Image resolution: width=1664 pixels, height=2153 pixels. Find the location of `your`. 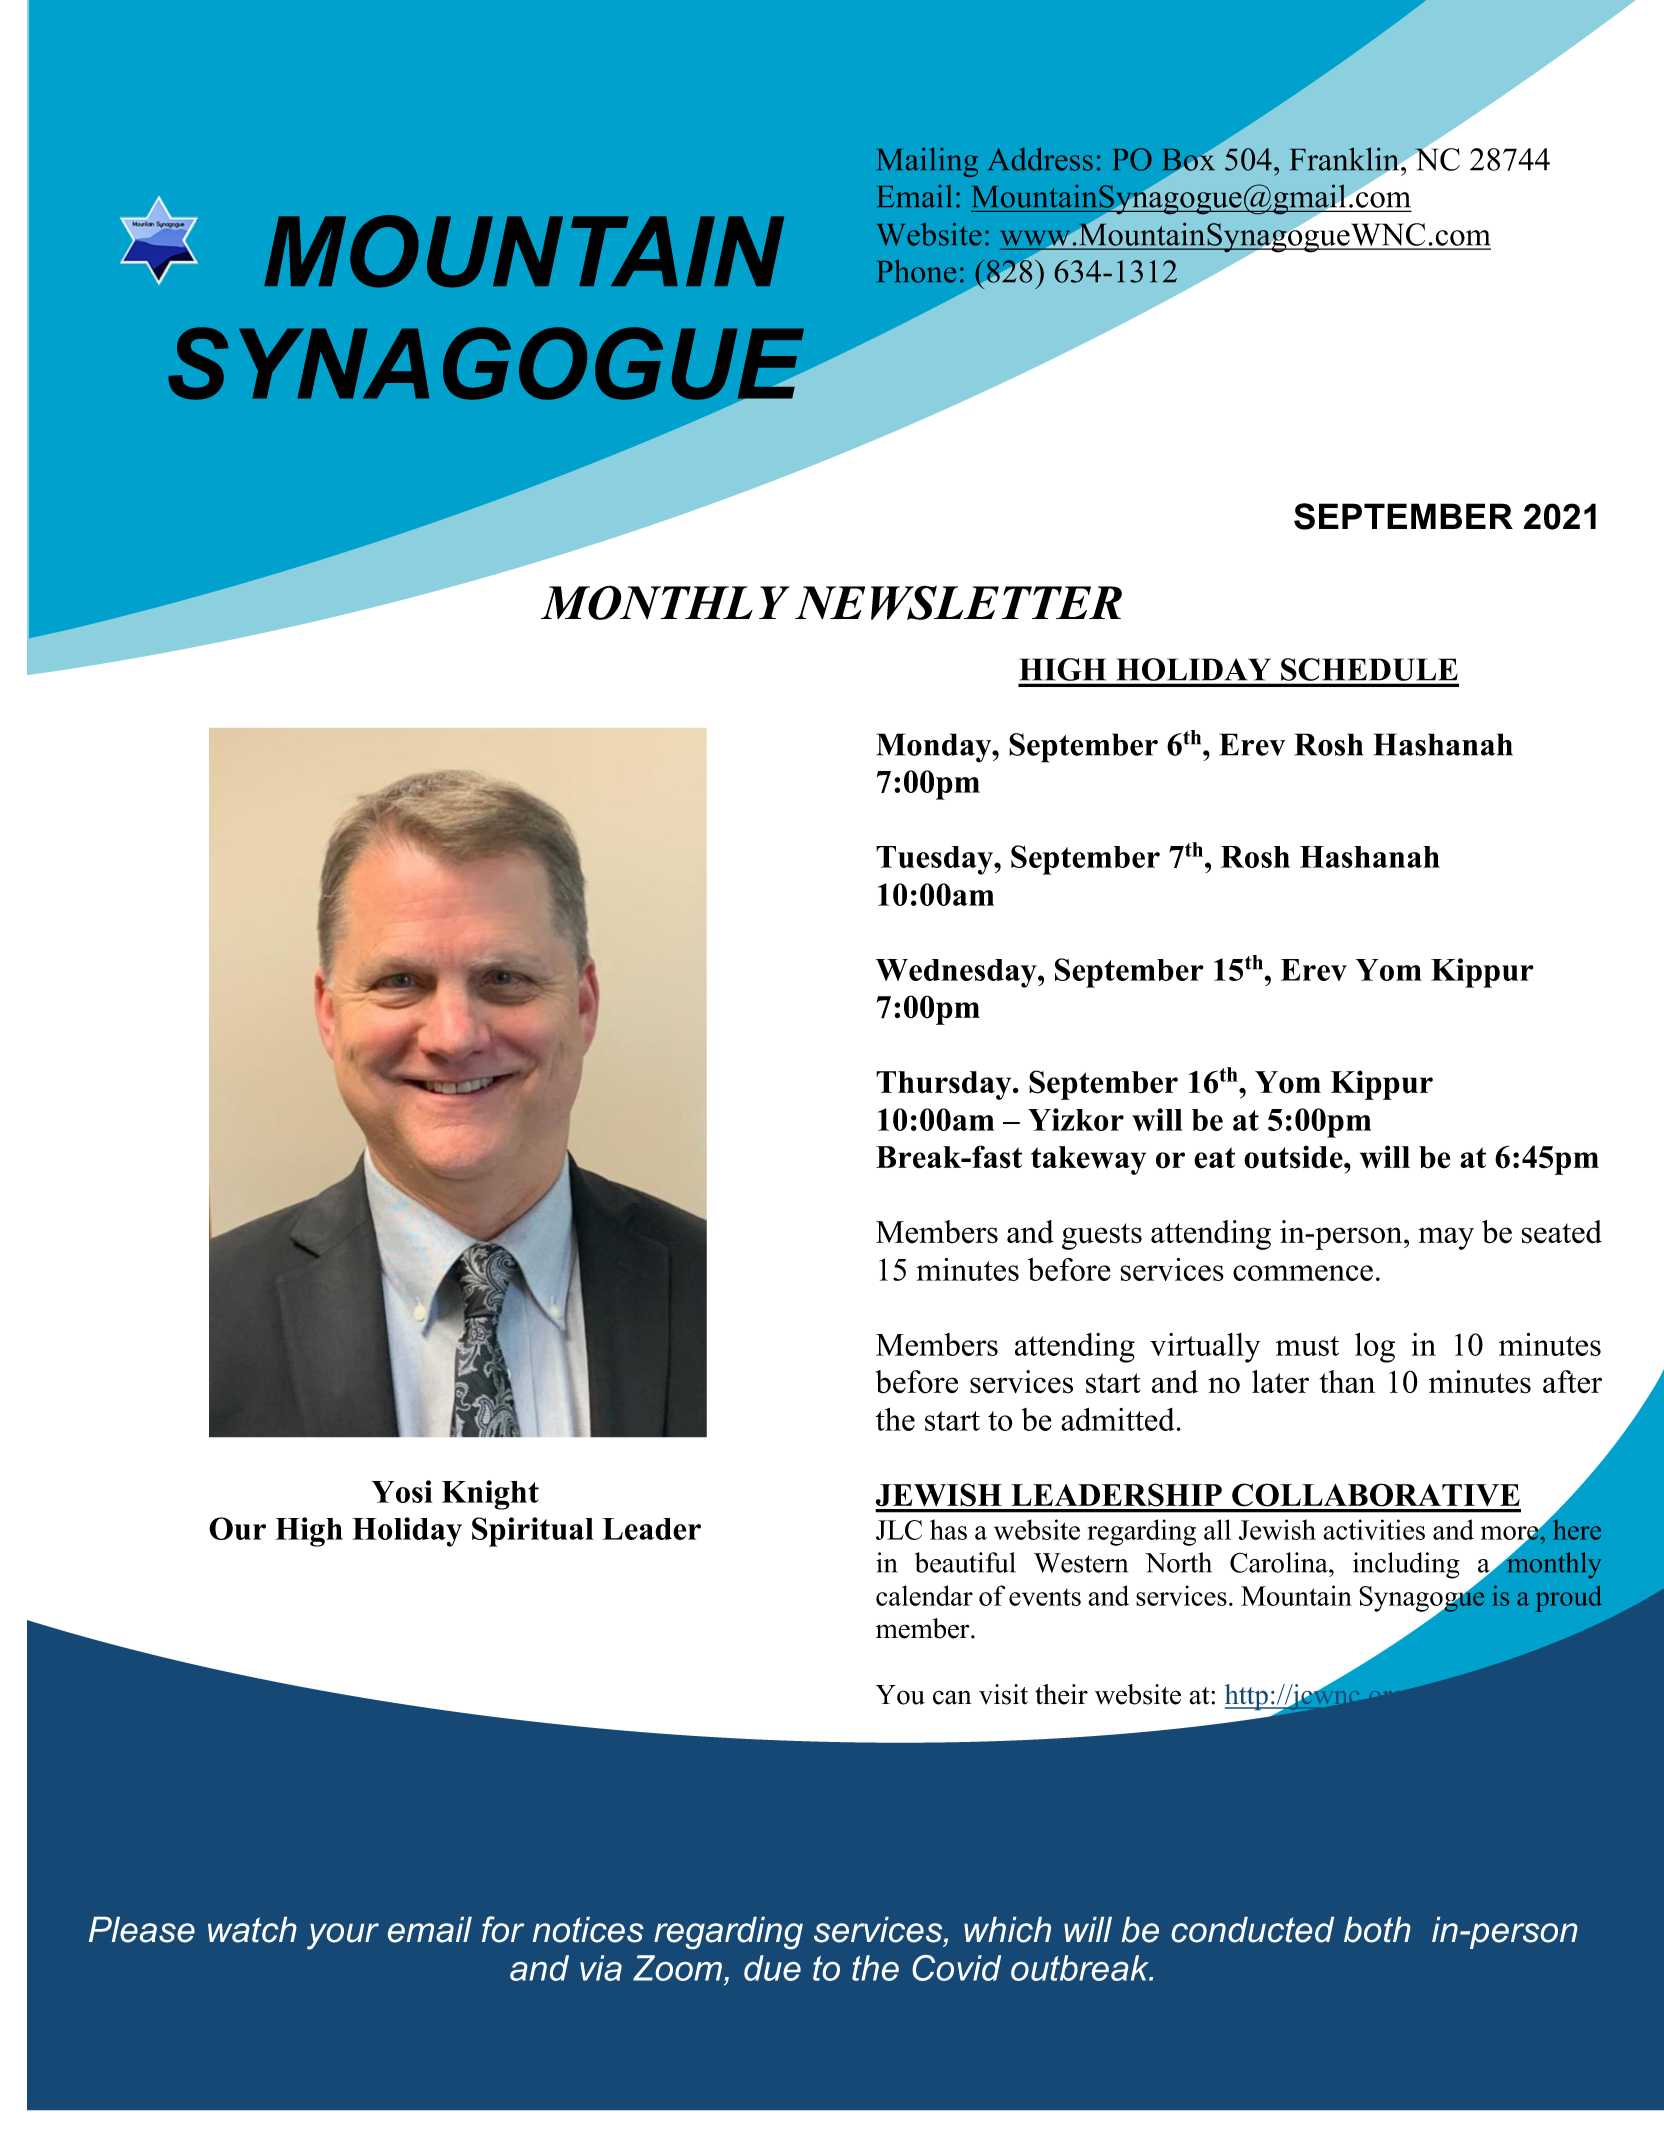

your is located at coordinates (343, 1936).
